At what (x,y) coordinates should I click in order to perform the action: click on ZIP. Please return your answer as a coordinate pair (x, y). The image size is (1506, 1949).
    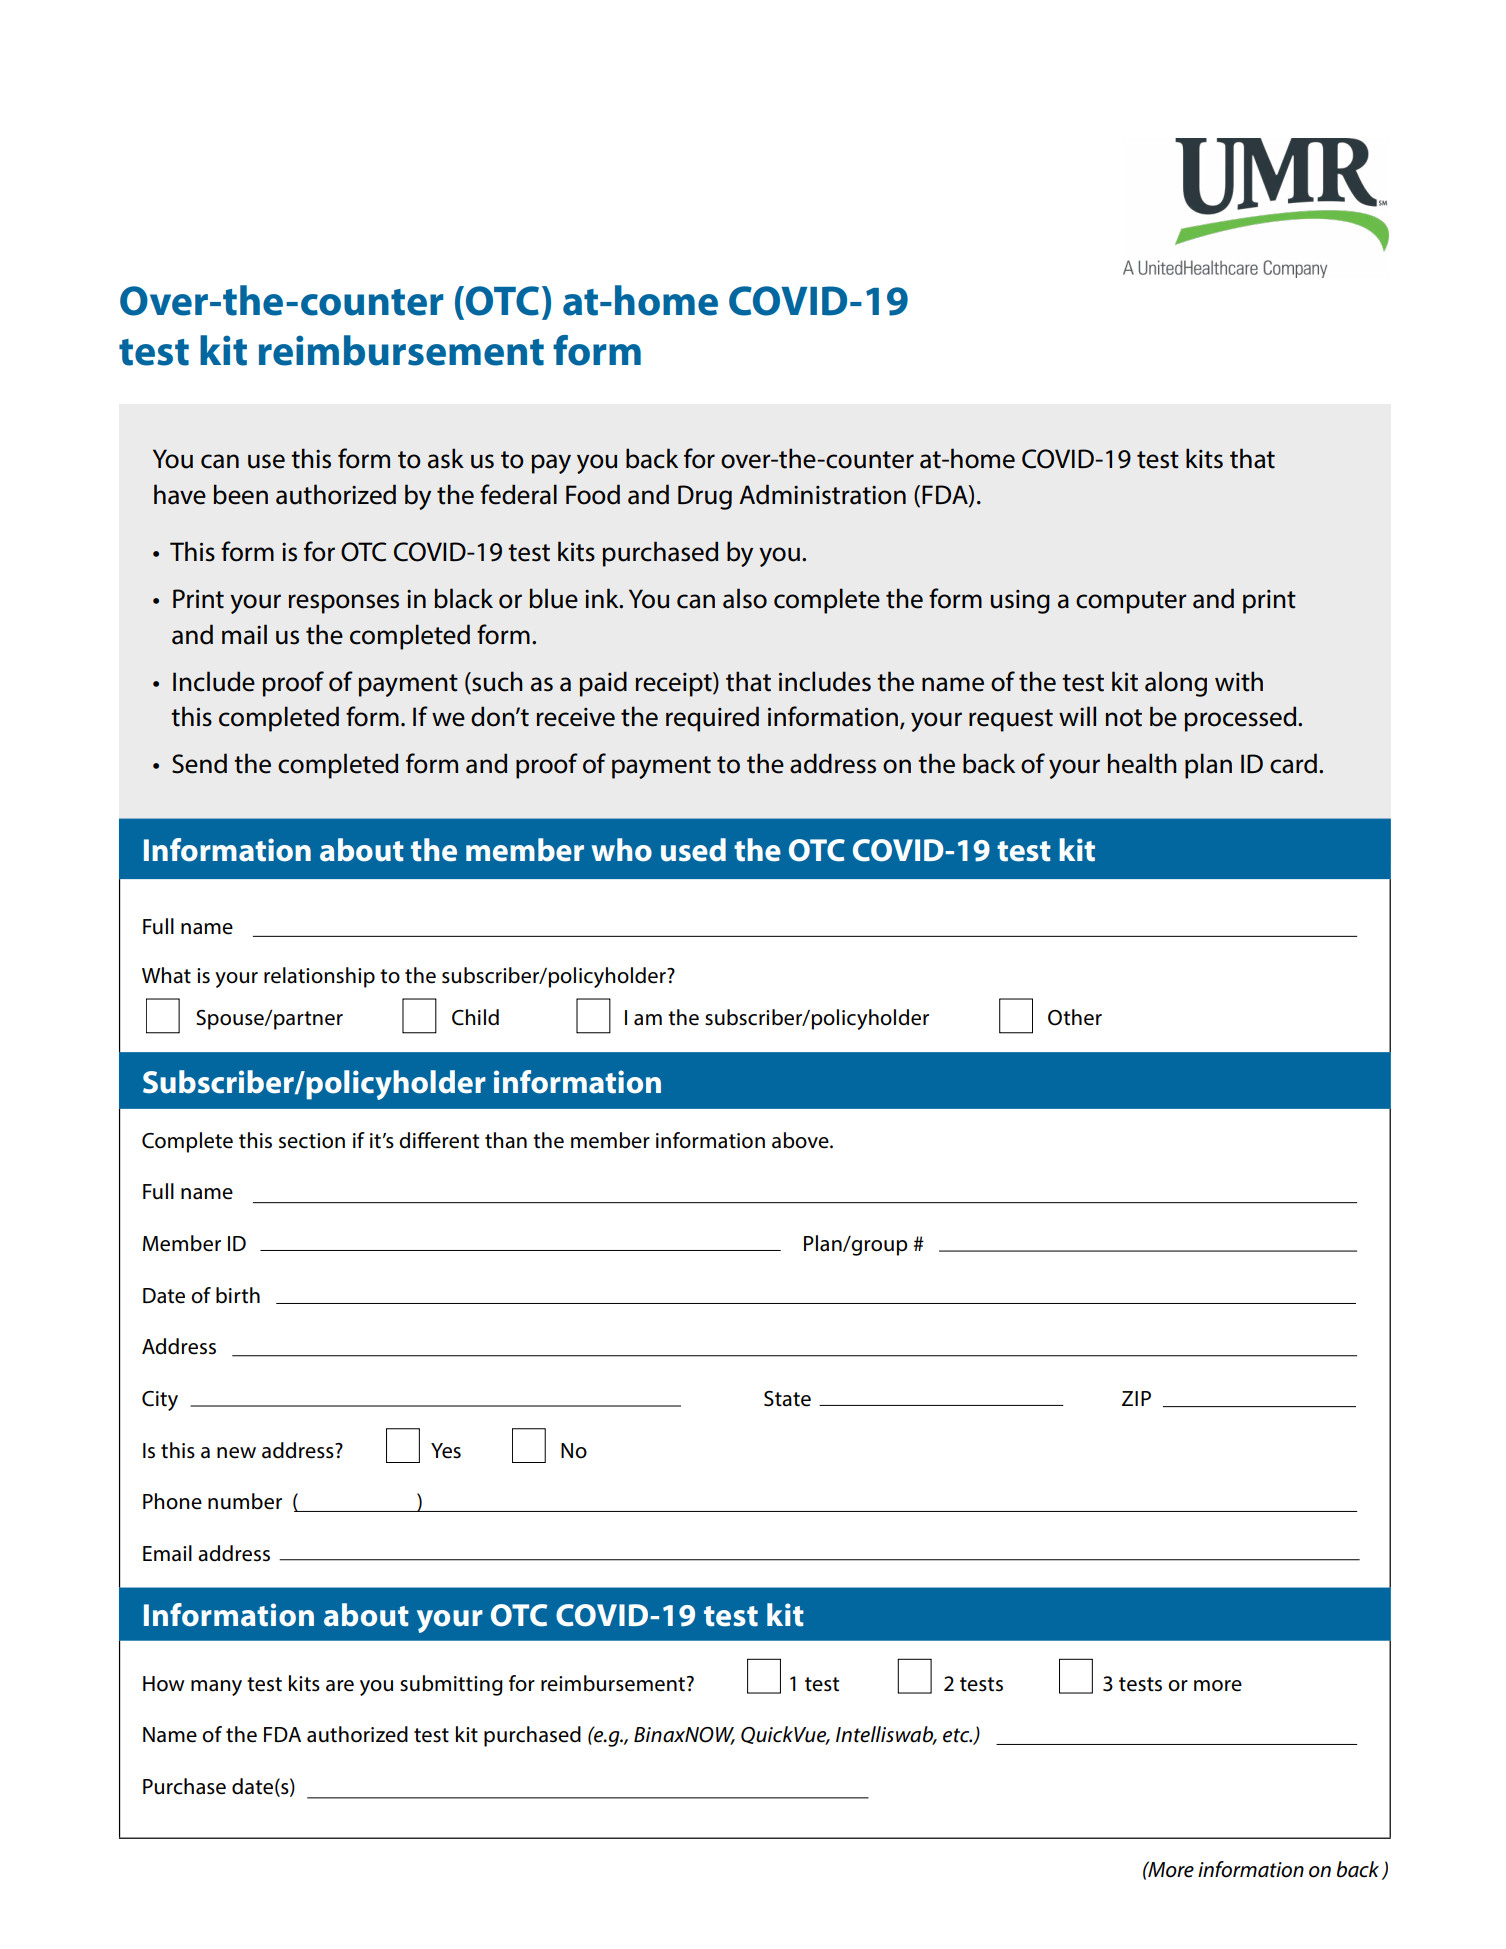
    Looking at the image, I should click on (1136, 1398).
